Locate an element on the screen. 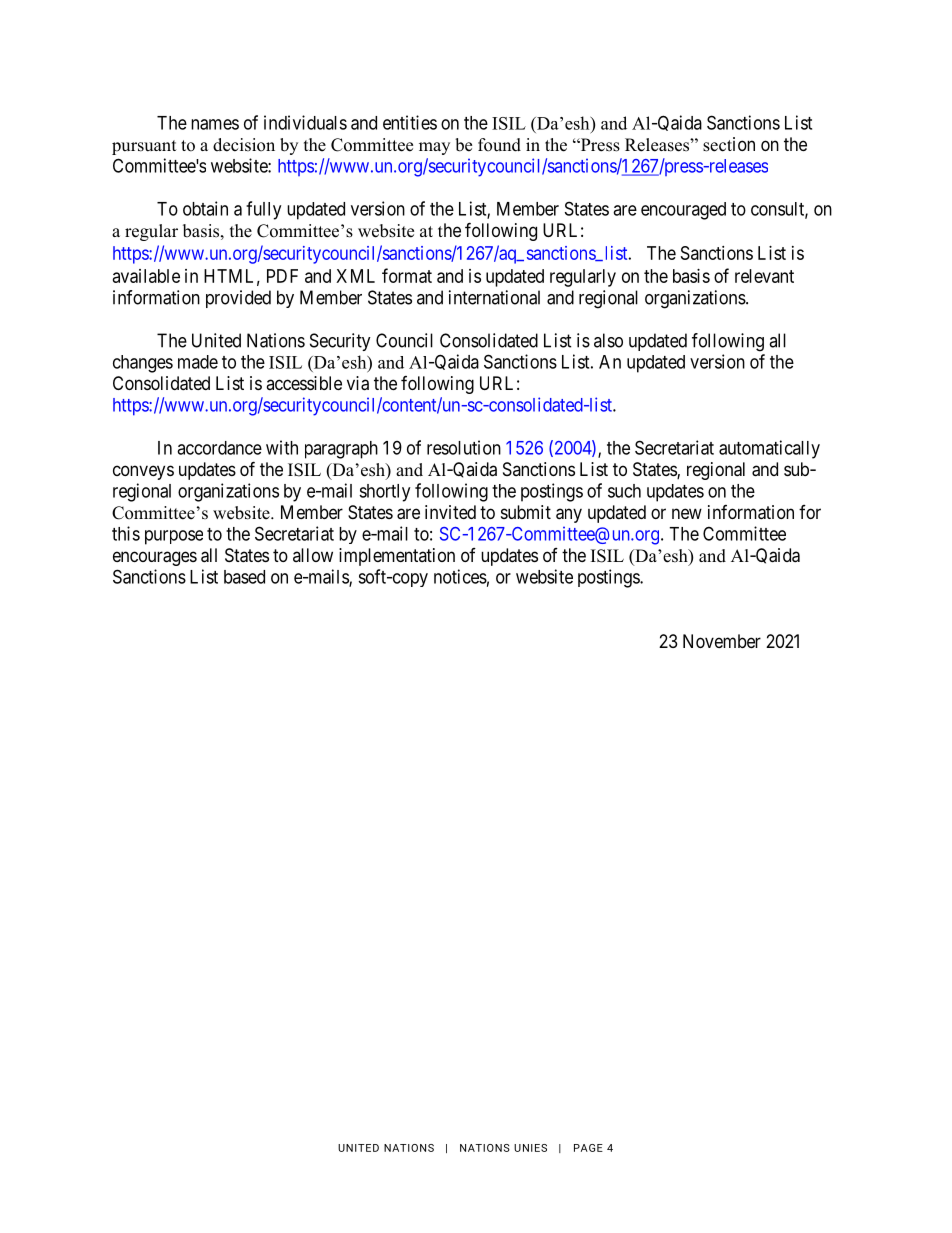  PAGE is located at coordinates (588, 1148).
